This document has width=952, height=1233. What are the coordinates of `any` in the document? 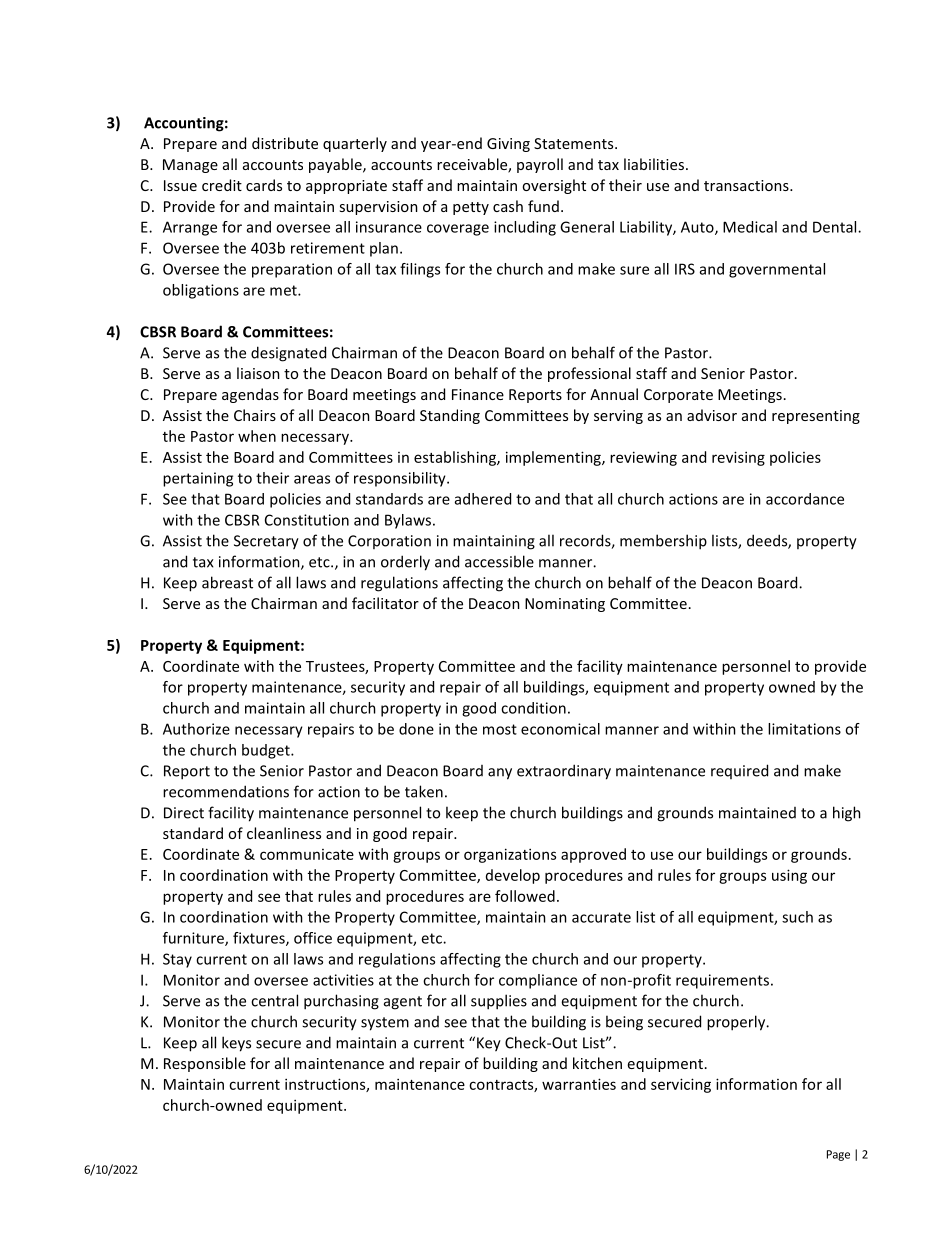 It's located at (500, 774).
